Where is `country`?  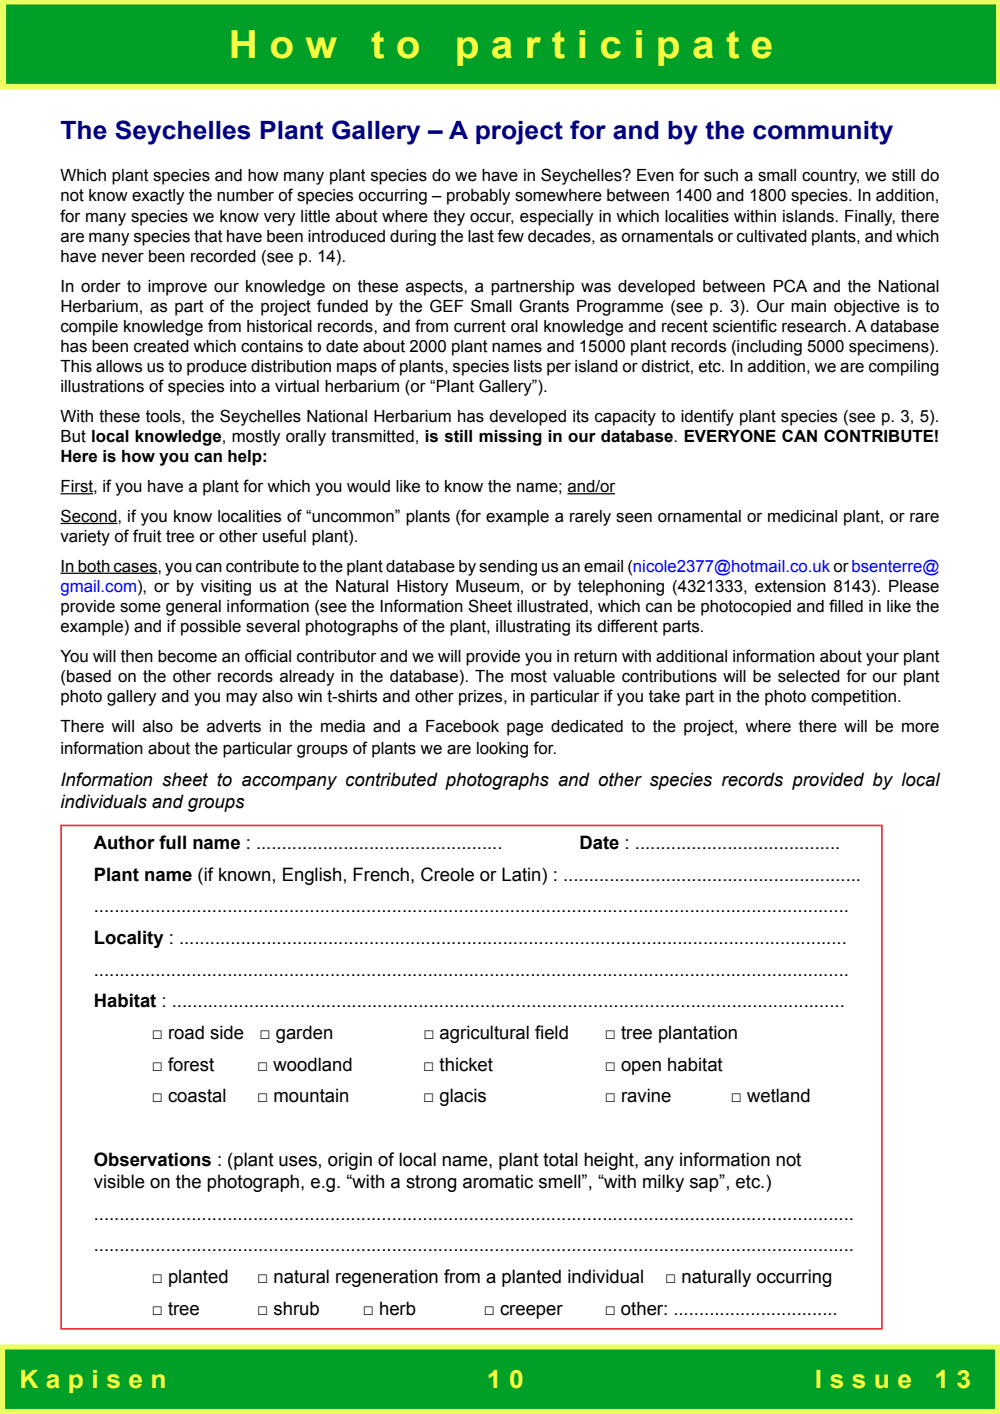 country is located at coordinates (830, 177).
